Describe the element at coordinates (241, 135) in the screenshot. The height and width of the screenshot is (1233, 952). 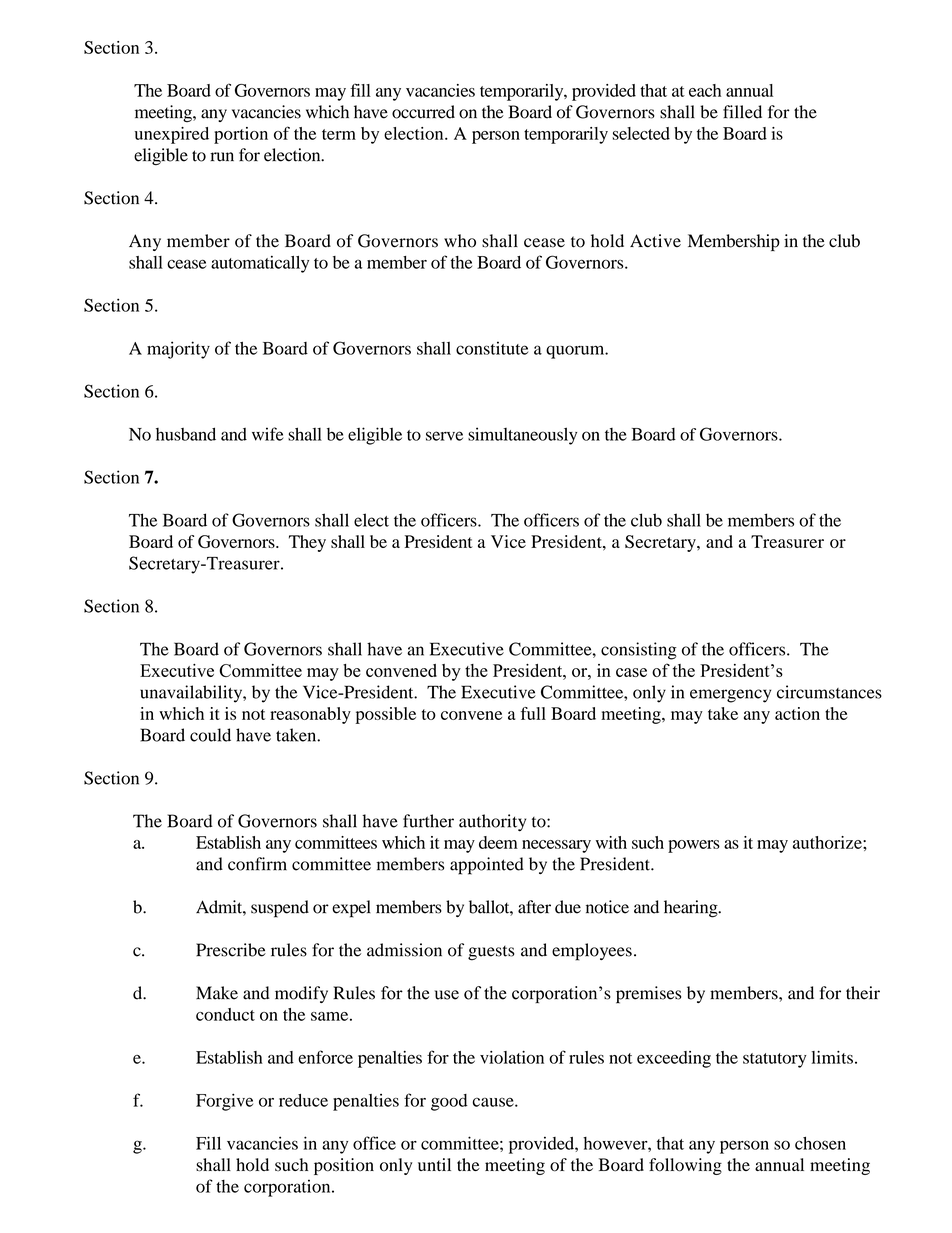
I see `portion` at that location.
